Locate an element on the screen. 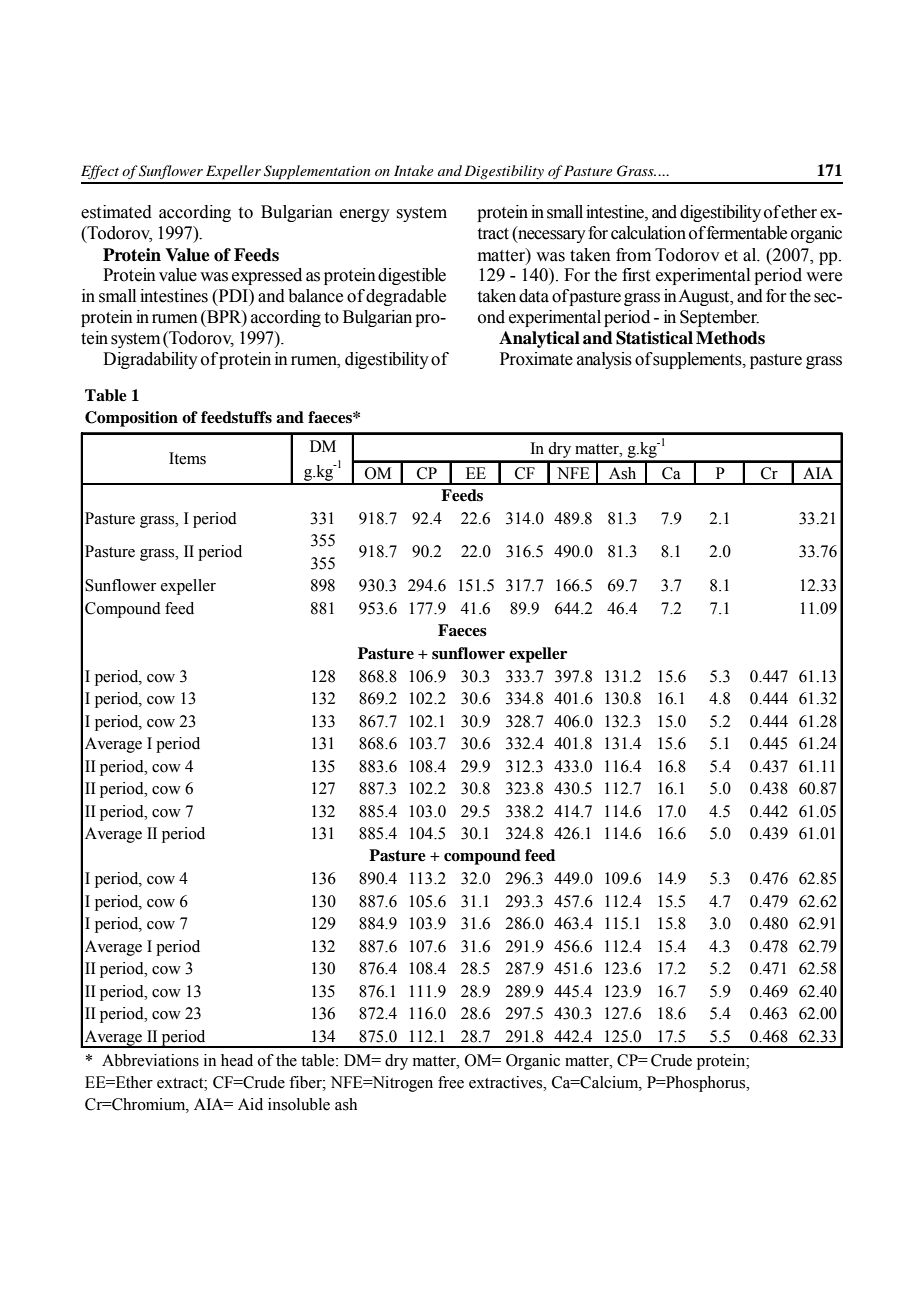 This screenshot has height=1308, width=924. insoluble is located at coordinates (299, 1104).
